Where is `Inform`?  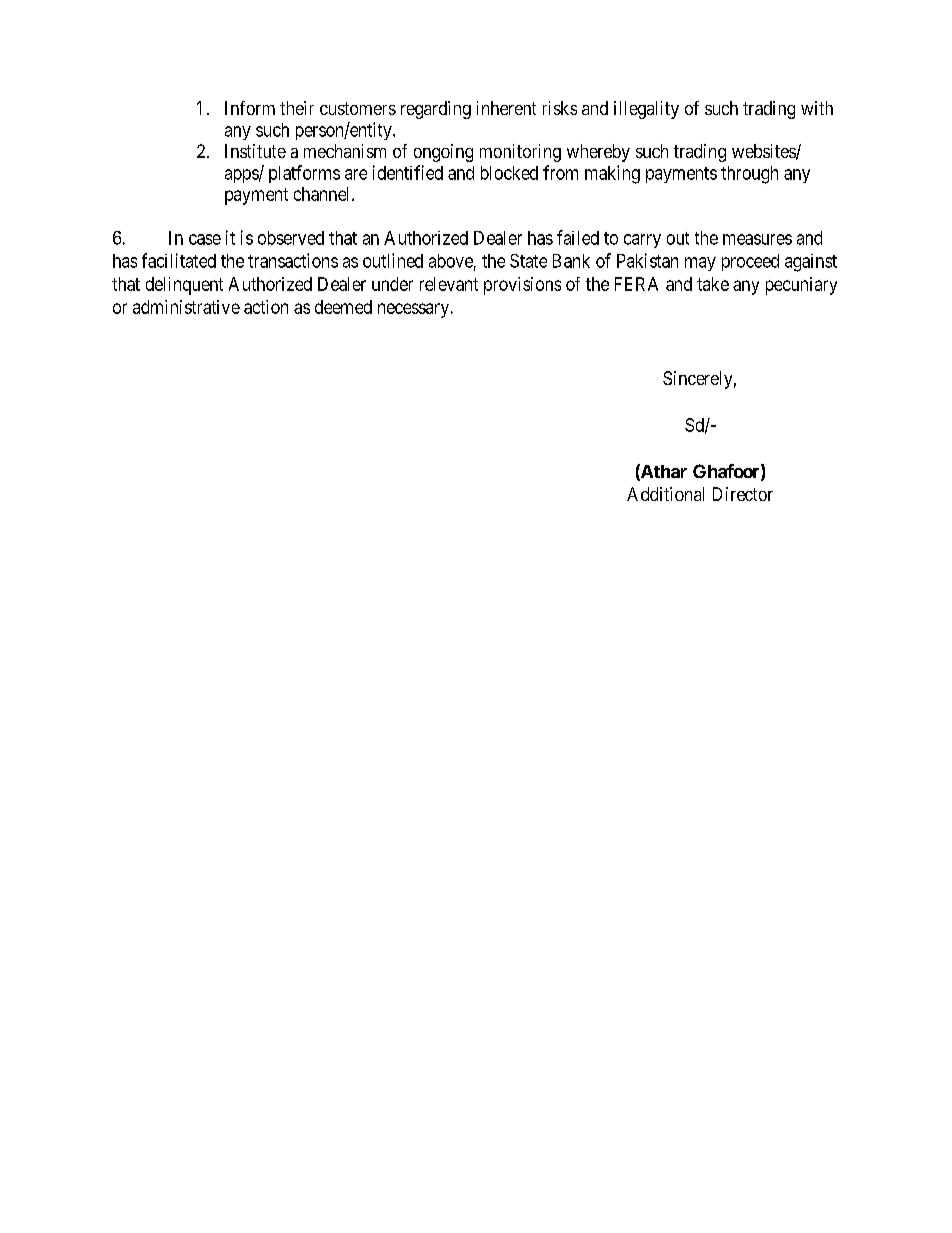 Inform is located at coordinates (250, 108).
